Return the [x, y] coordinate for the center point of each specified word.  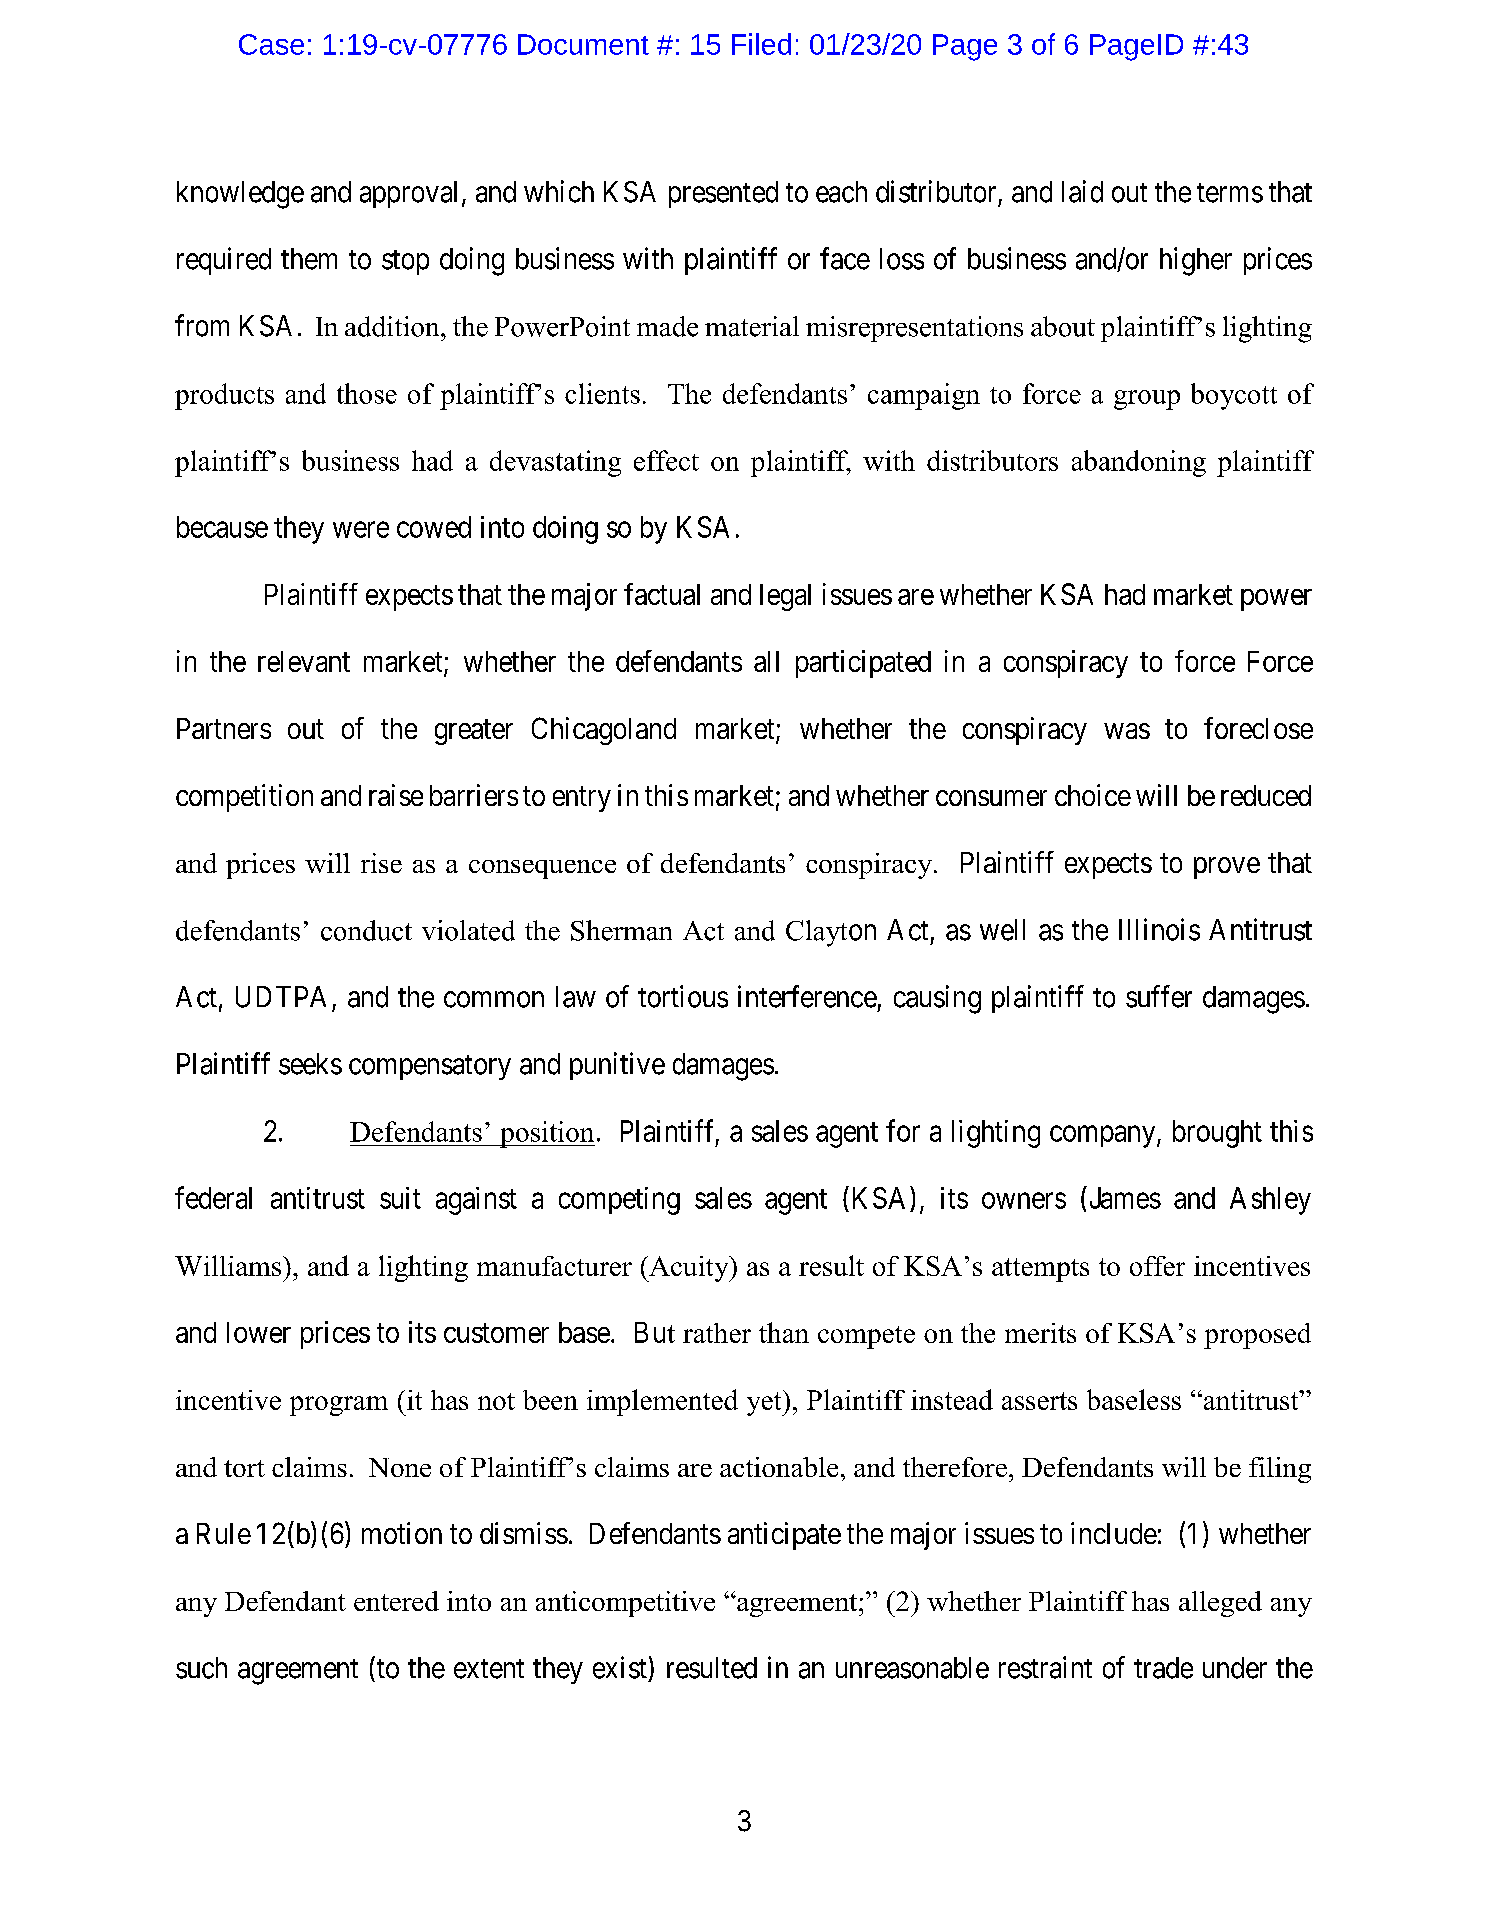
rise [381, 863]
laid [1082, 191]
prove [1227, 868]
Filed [761, 44]
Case [271, 44]
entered [396, 1601]
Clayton [831, 933]
